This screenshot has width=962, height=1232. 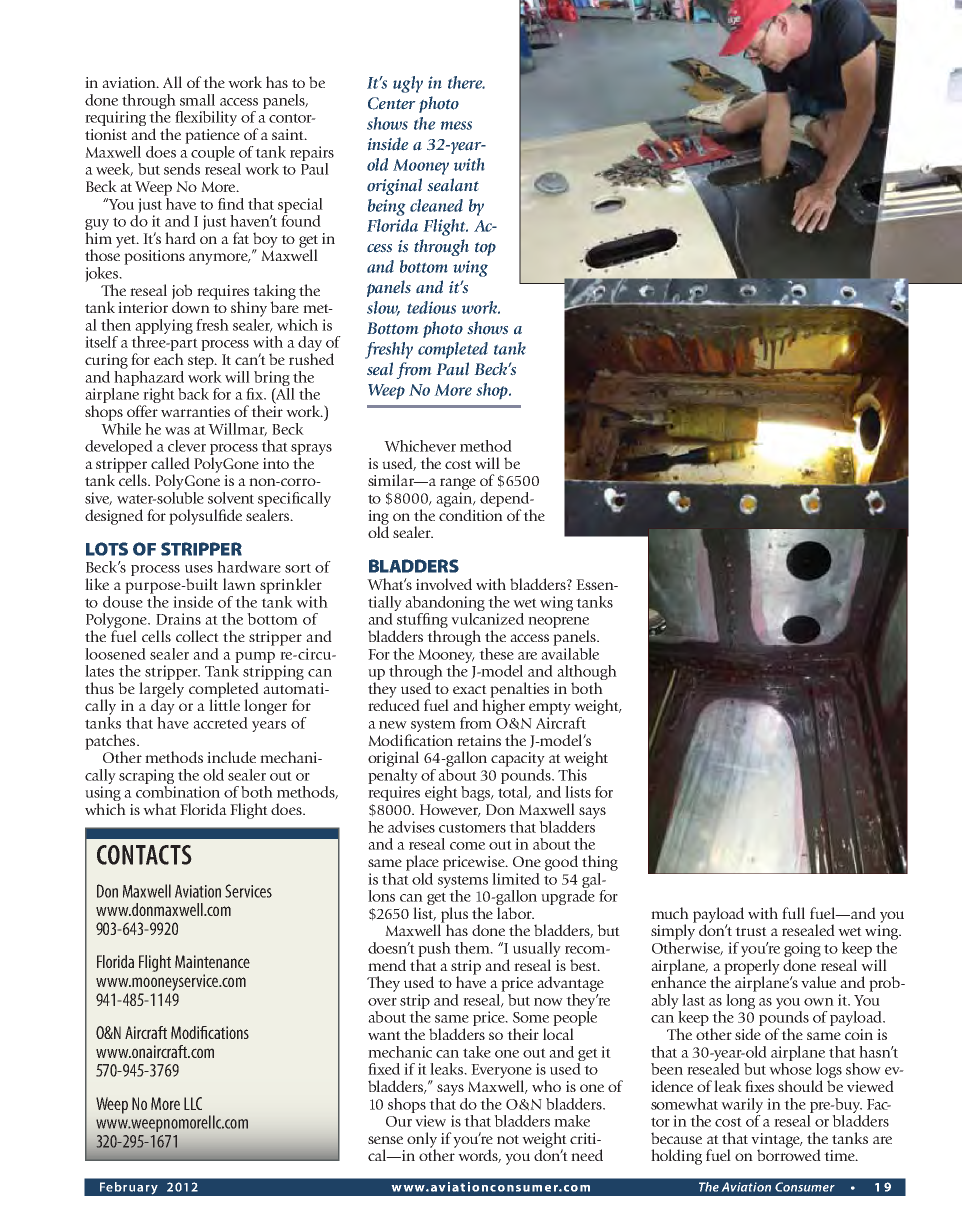 I want to click on not, so click(x=508, y=1139).
